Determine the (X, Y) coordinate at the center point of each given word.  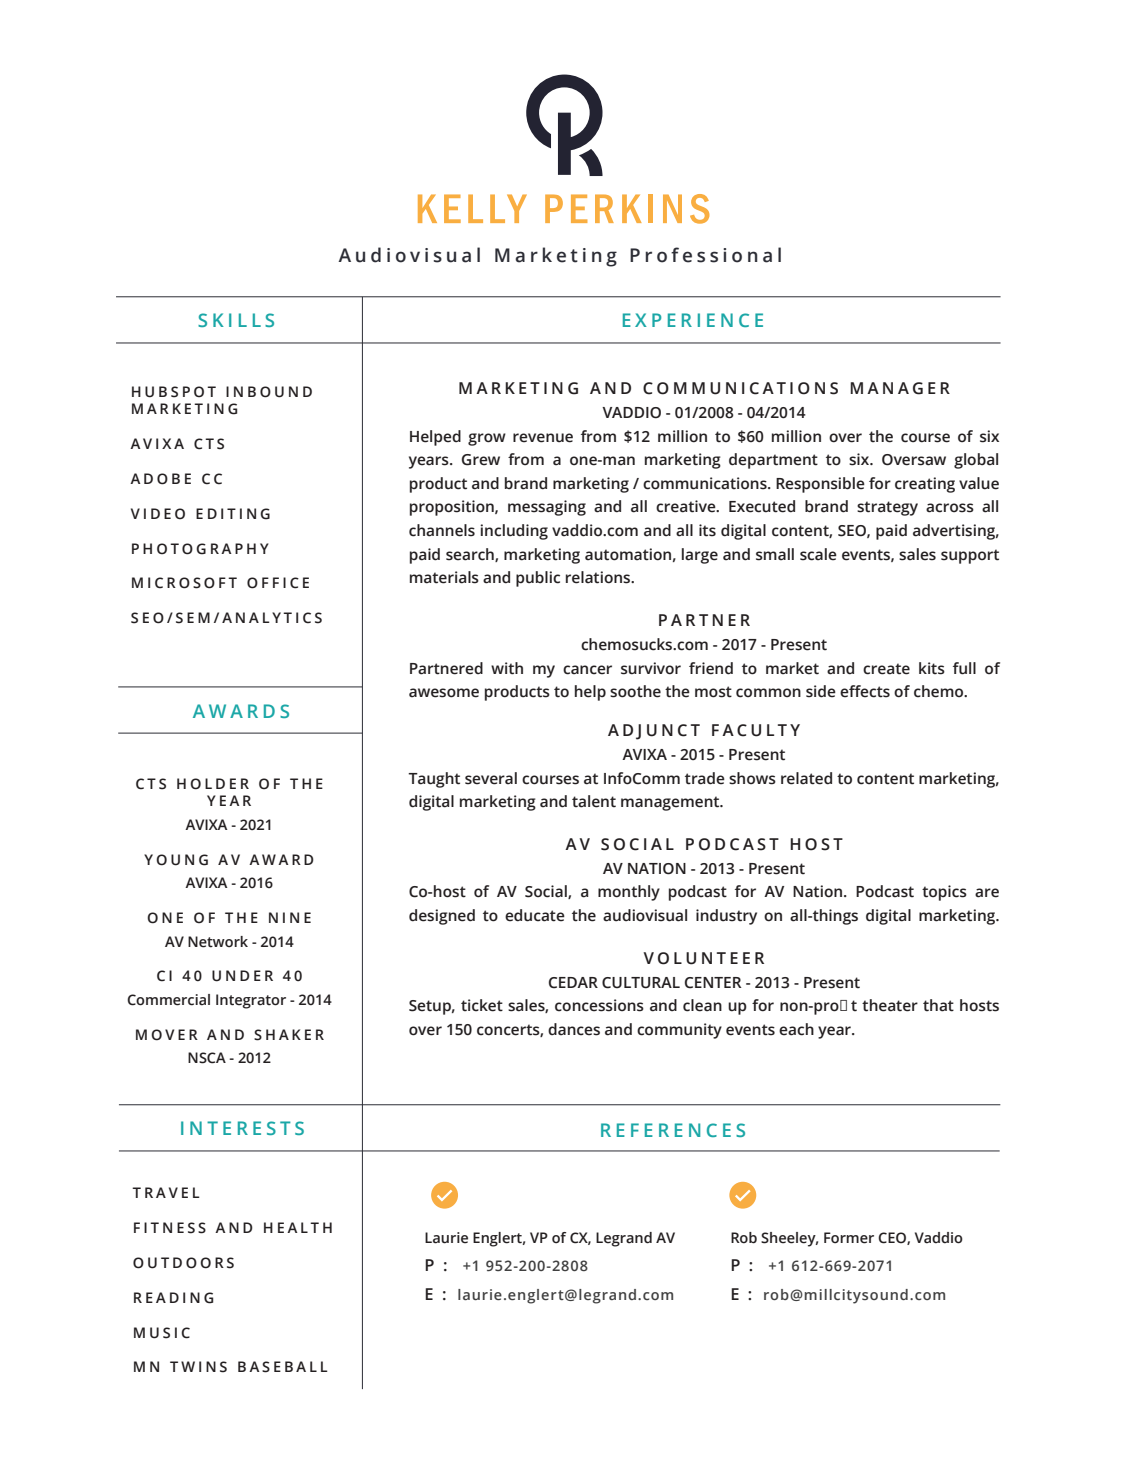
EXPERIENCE (693, 320)
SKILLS (236, 320)
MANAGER (900, 388)
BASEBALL (283, 1367)
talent (594, 801)
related (806, 778)
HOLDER (213, 784)
